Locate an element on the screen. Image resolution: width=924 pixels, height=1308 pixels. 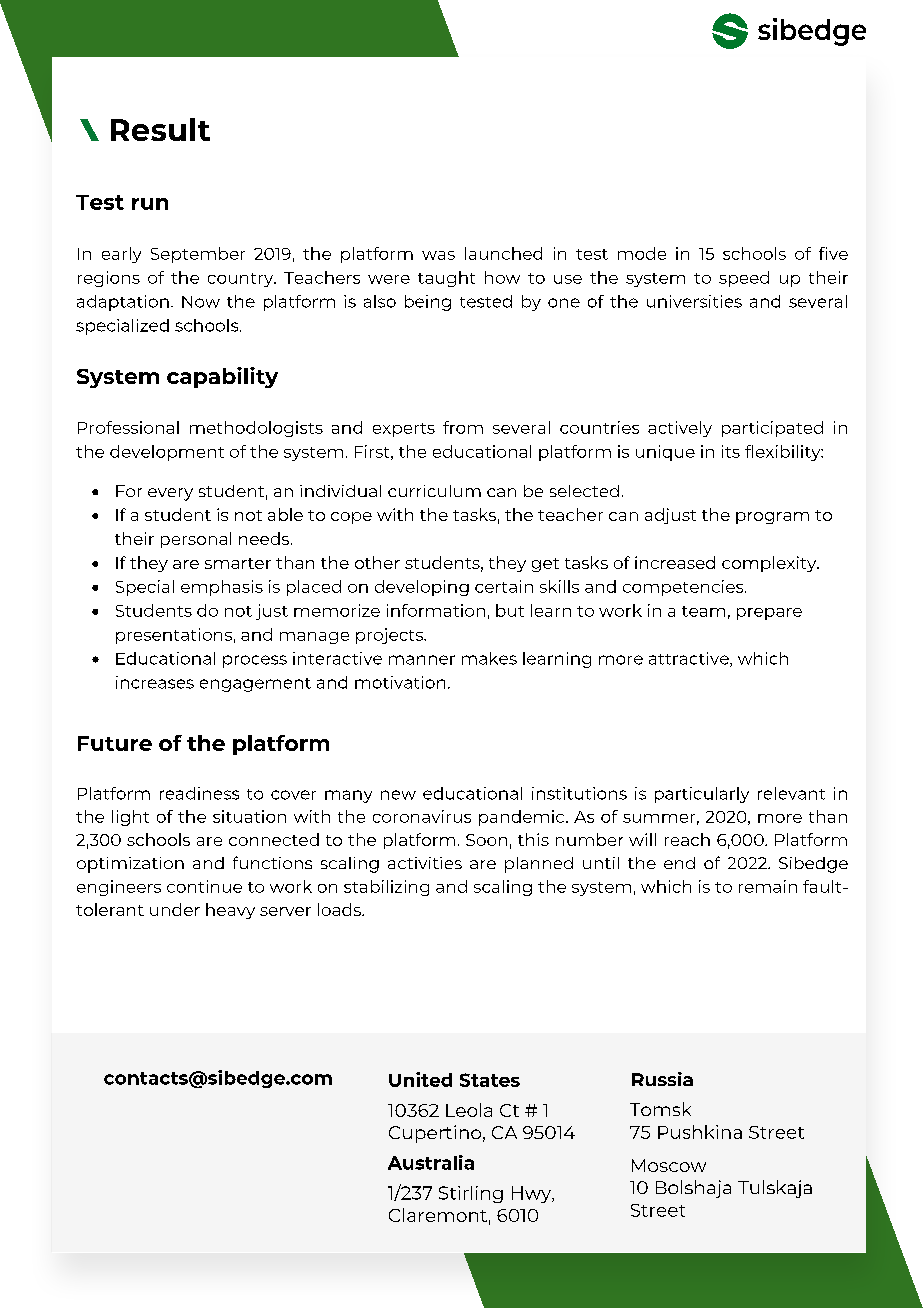
Result is located at coordinates (160, 129).
